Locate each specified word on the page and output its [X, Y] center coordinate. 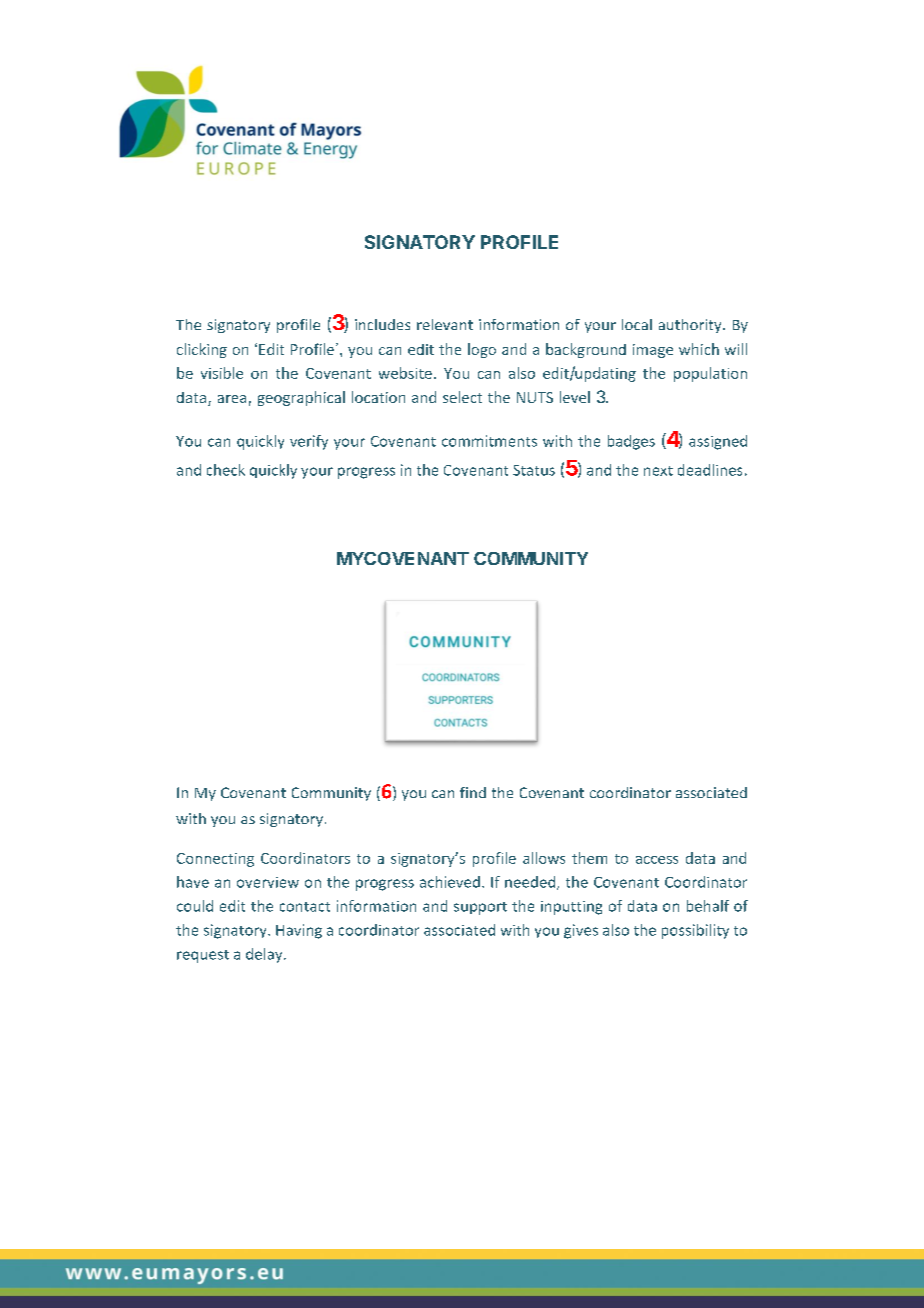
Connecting [215, 860]
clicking [202, 350]
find [473, 792]
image [653, 351]
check [226, 470]
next [658, 471]
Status [534, 470]
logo [482, 350]
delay [265, 955]
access [657, 860]
